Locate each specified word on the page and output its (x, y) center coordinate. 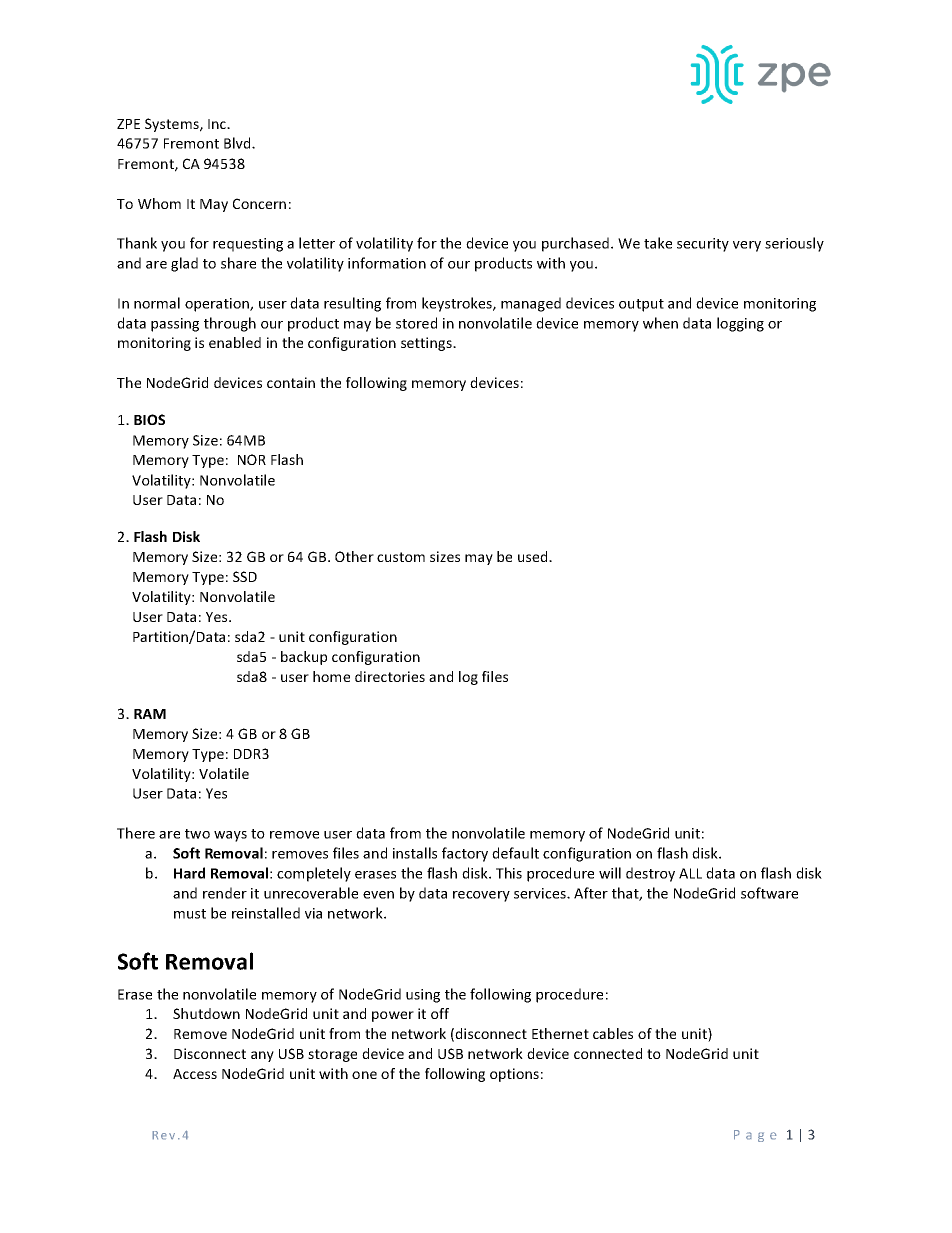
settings (427, 344)
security (703, 245)
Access (195, 1074)
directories (390, 676)
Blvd (238, 143)
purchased (575, 244)
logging (740, 324)
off (440, 1013)
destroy (650, 874)
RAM (150, 714)
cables (613, 1033)
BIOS (149, 419)
